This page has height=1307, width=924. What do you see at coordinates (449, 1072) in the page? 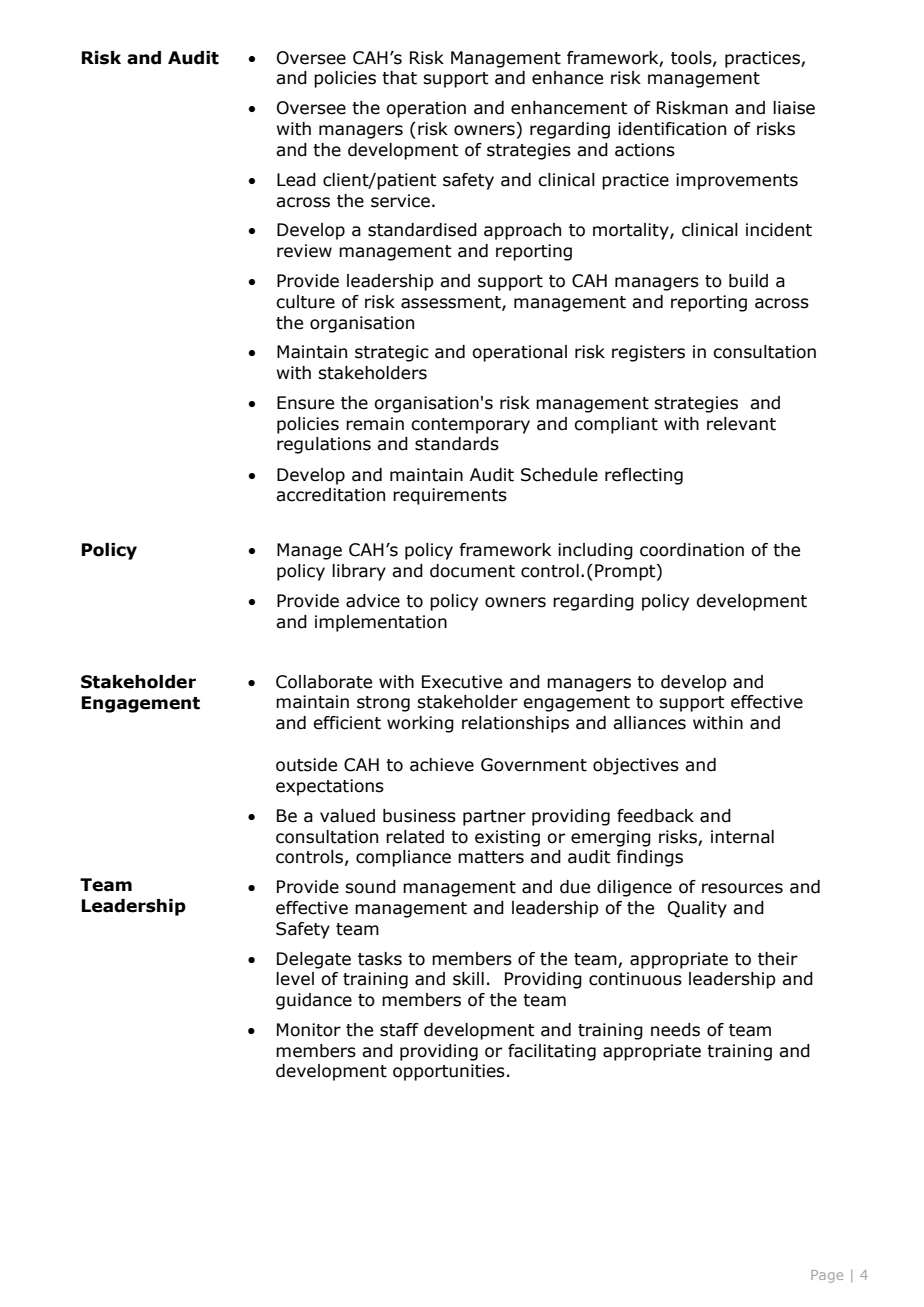
I see `opportunities` at bounding box center [449, 1072].
